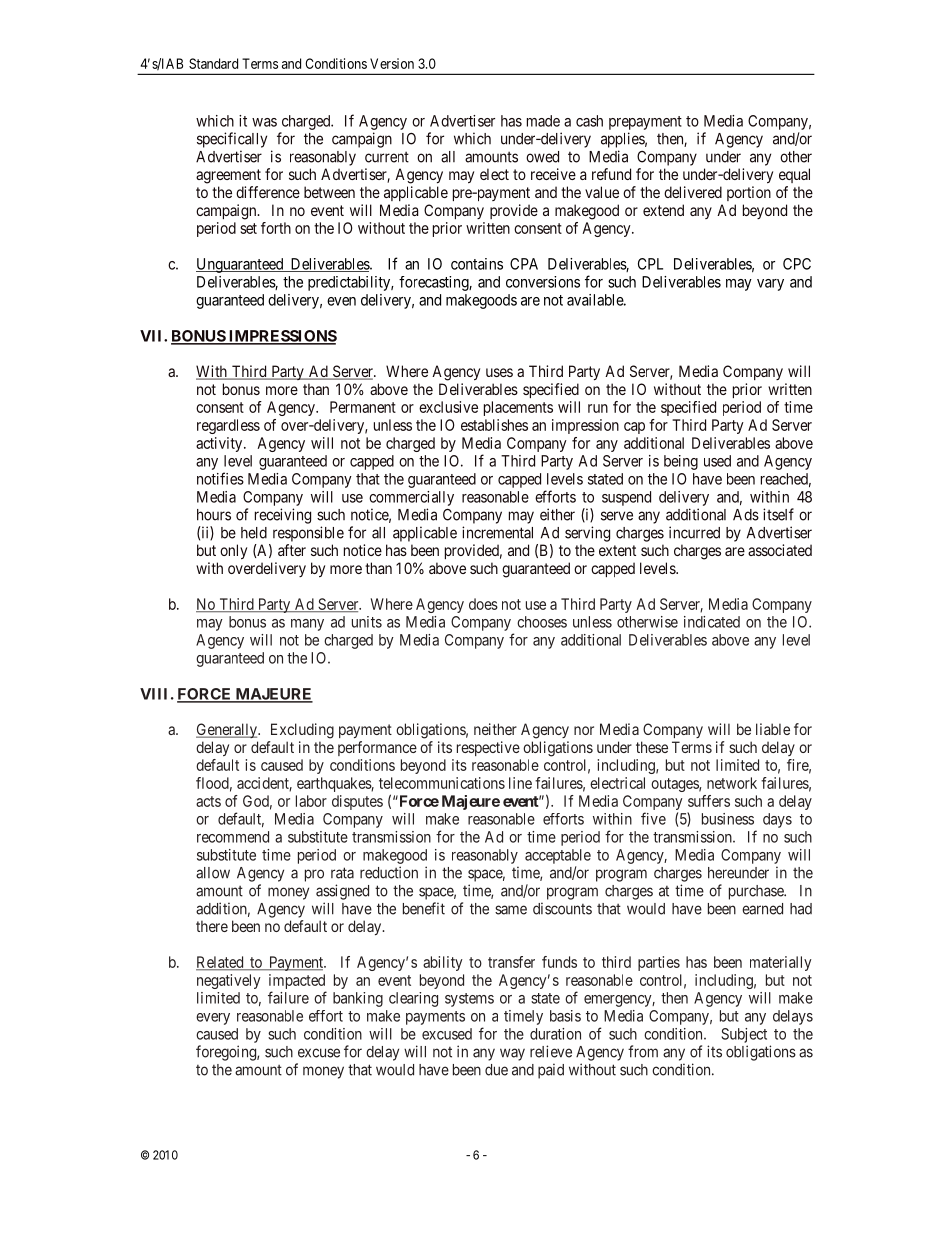  I want to click on vary, so click(770, 285).
